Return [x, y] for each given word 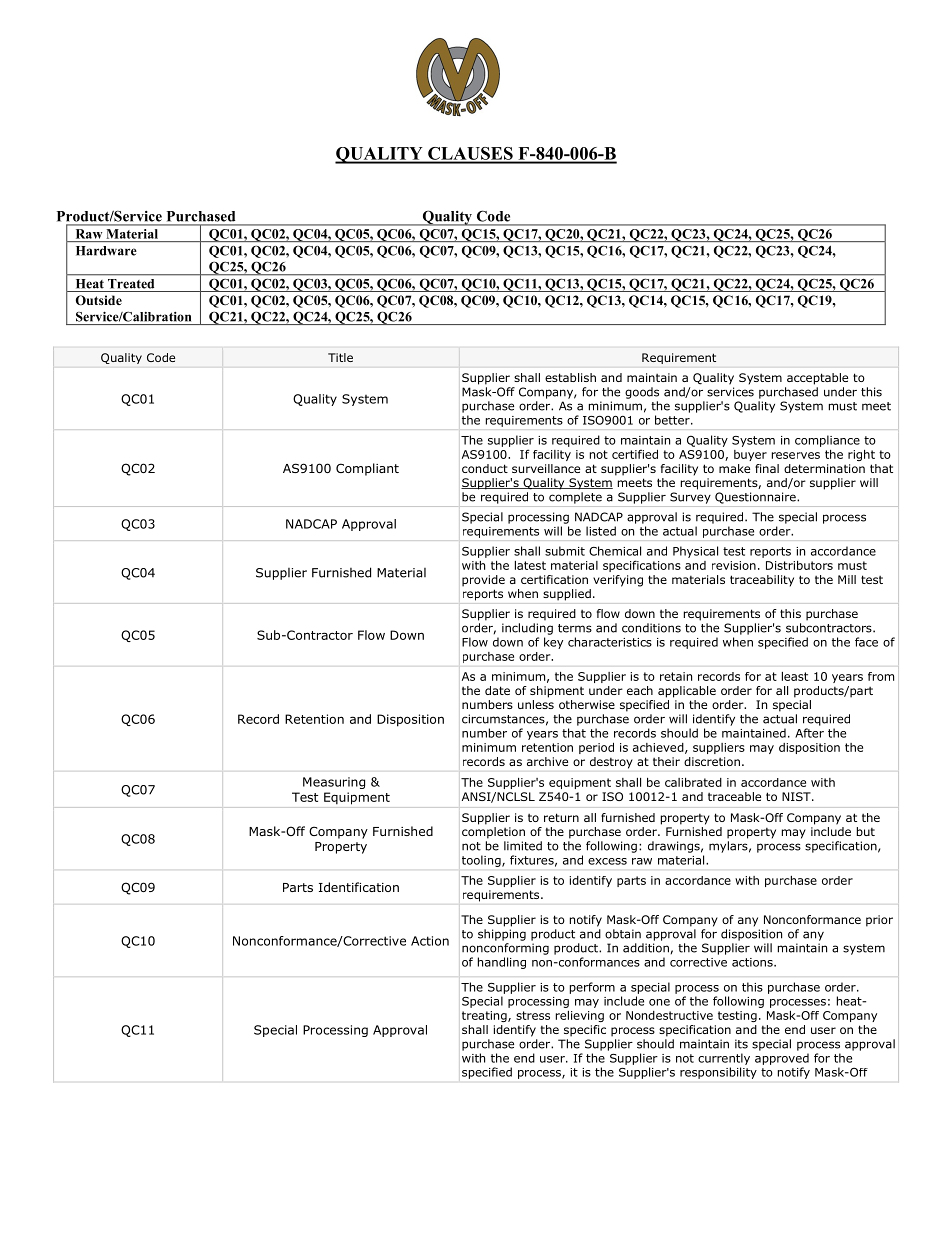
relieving [580, 1016]
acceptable [817, 379]
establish [570, 377]
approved [782, 1059]
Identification [359, 887]
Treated [131, 284]
